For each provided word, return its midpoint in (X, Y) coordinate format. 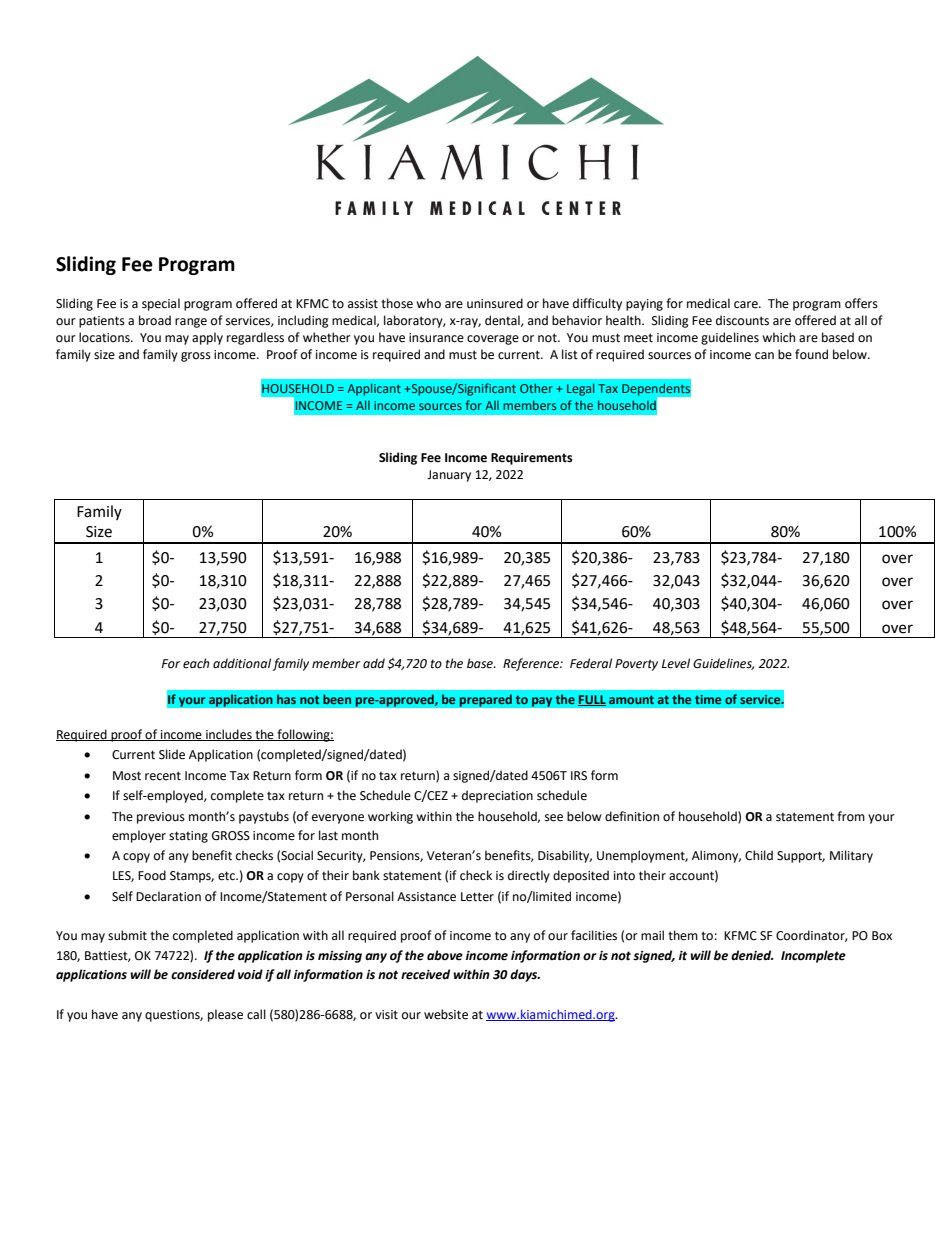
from (851, 816)
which (778, 337)
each (196, 663)
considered (203, 974)
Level (676, 663)
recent (163, 776)
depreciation (497, 796)
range (191, 323)
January (449, 476)
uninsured (495, 303)
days (525, 975)
